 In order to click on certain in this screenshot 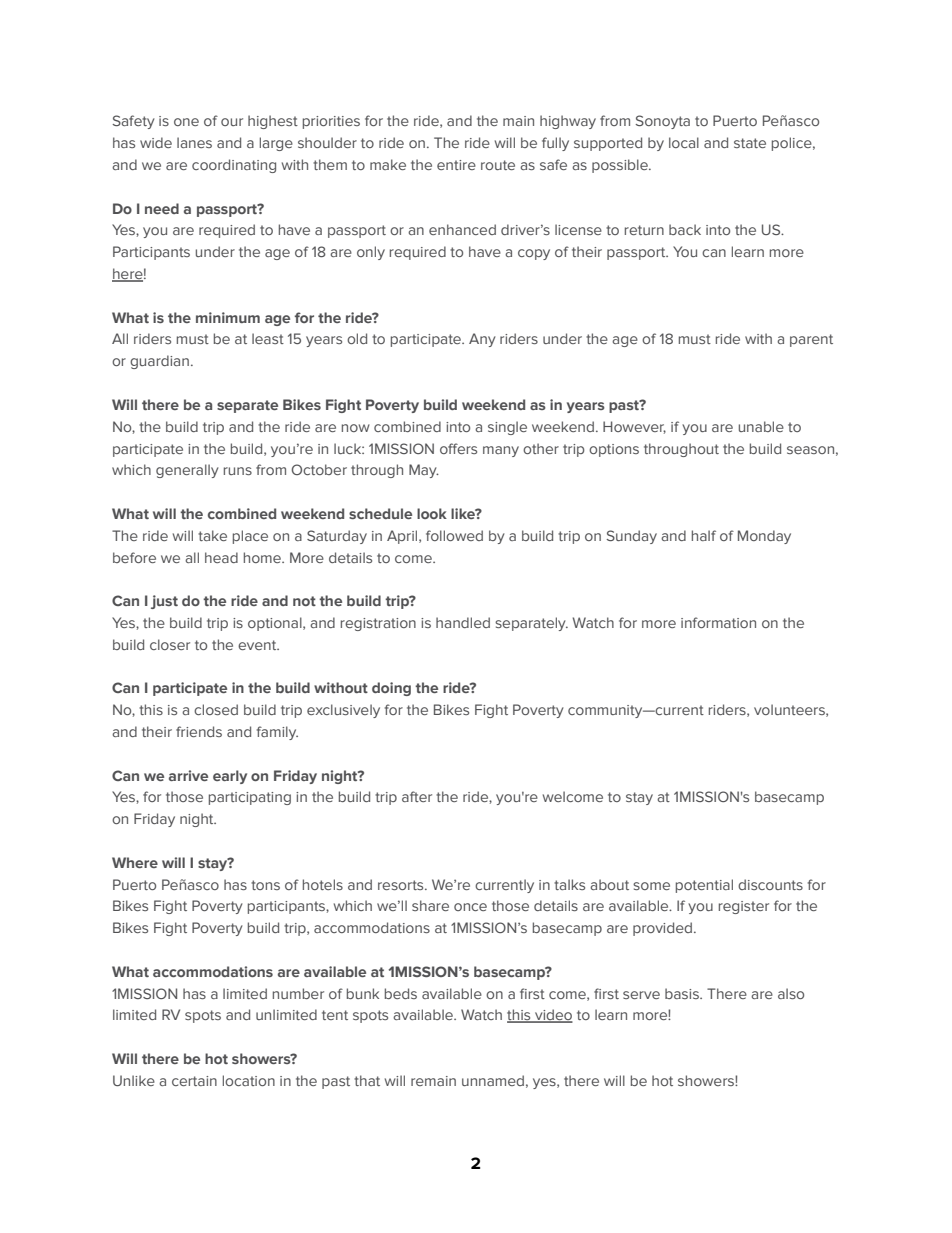, I will do `click(194, 1081)`.
